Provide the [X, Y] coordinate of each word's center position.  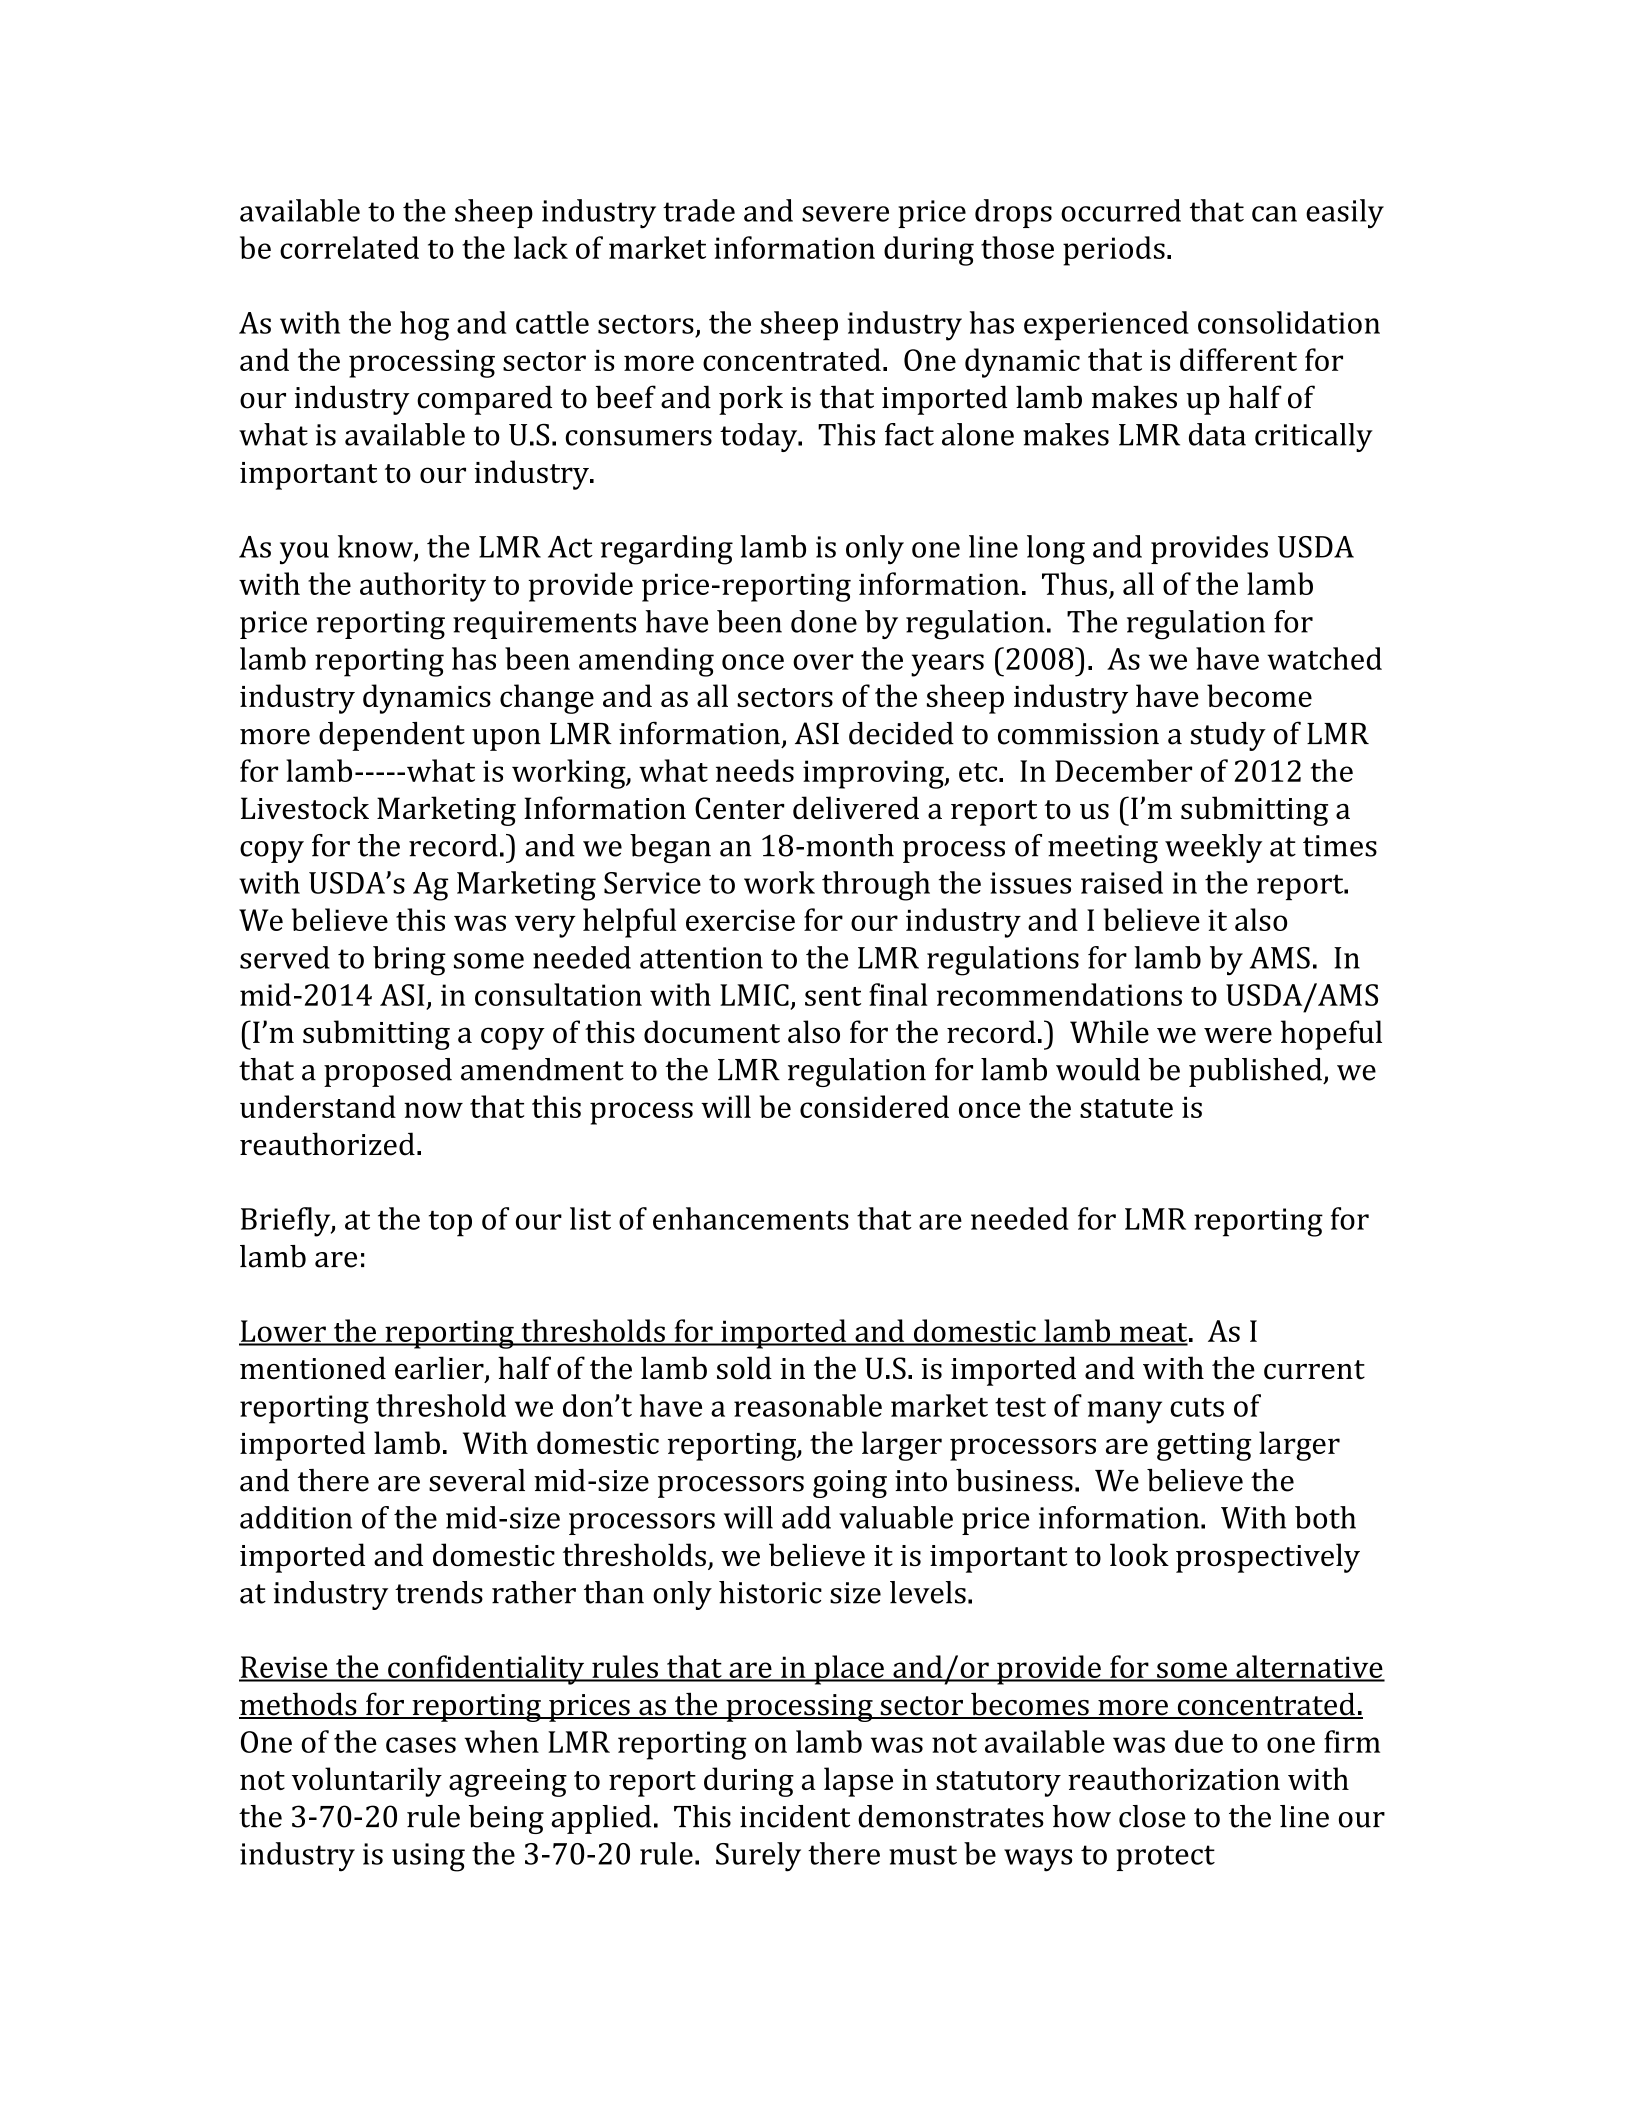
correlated [349, 247]
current [1314, 1370]
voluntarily [367, 1782]
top [450, 1224]
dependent [392, 736]
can [1274, 214]
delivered [856, 808]
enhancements [751, 1218]
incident [795, 1816]
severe [845, 214]
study [1228, 736]
